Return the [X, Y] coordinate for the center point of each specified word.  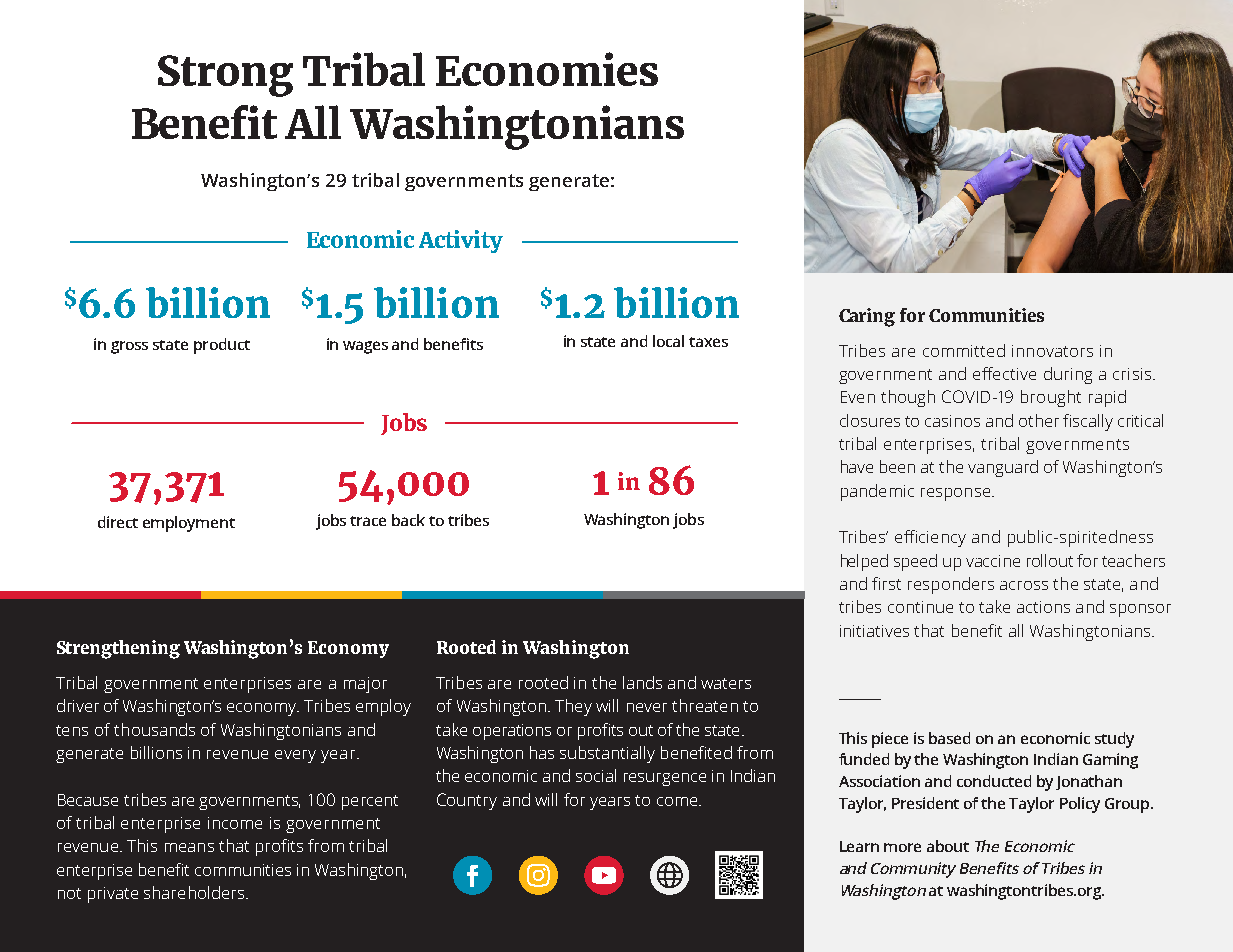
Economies [547, 69]
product [222, 346]
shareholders [195, 892]
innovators [1052, 351]
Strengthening [118, 649]
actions [1043, 607]
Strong [225, 76]
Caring [867, 317]
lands [642, 682]
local [668, 341]
